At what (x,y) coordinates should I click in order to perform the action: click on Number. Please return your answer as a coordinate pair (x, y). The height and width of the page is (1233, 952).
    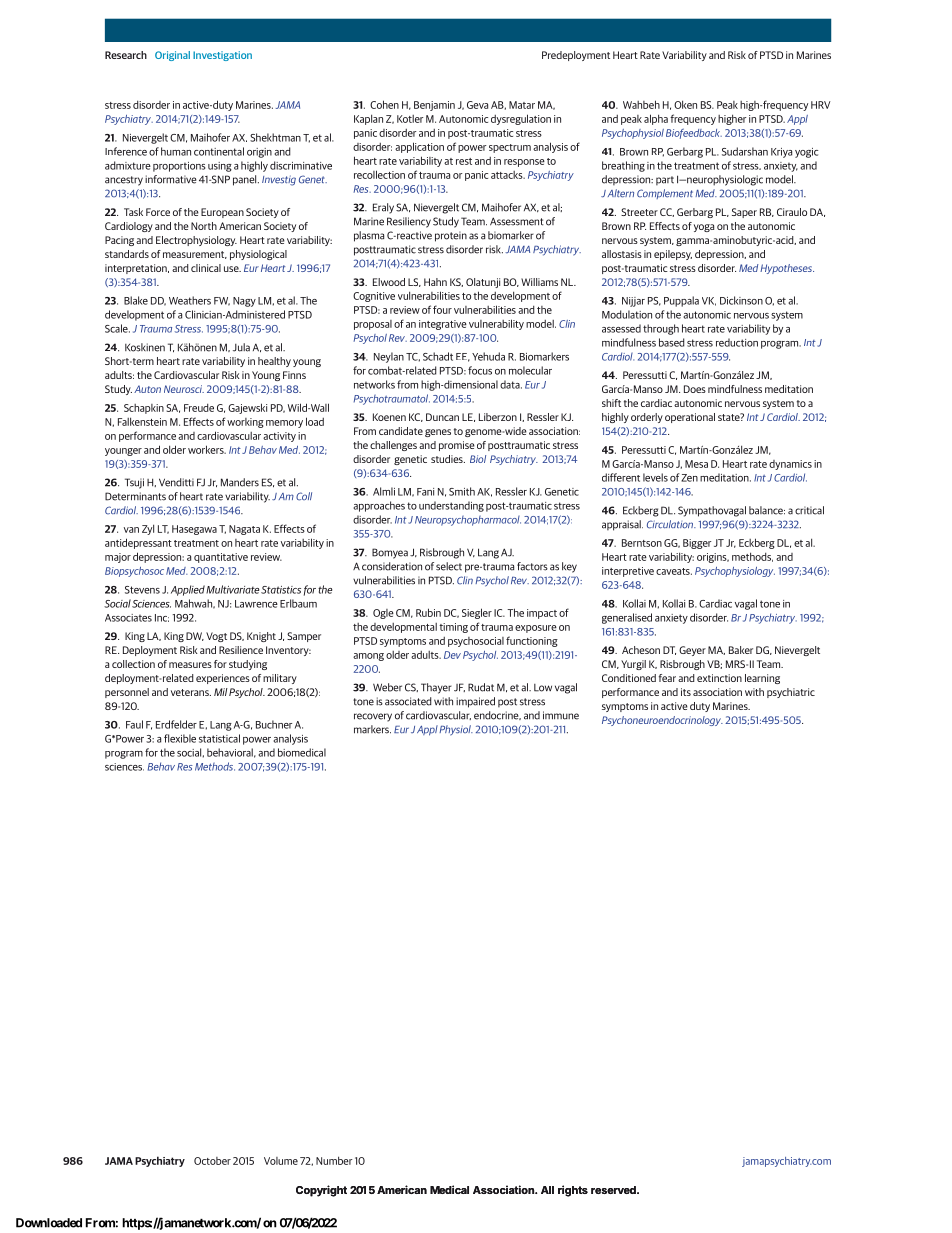
    Looking at the image, I should click on (334, 1160).
